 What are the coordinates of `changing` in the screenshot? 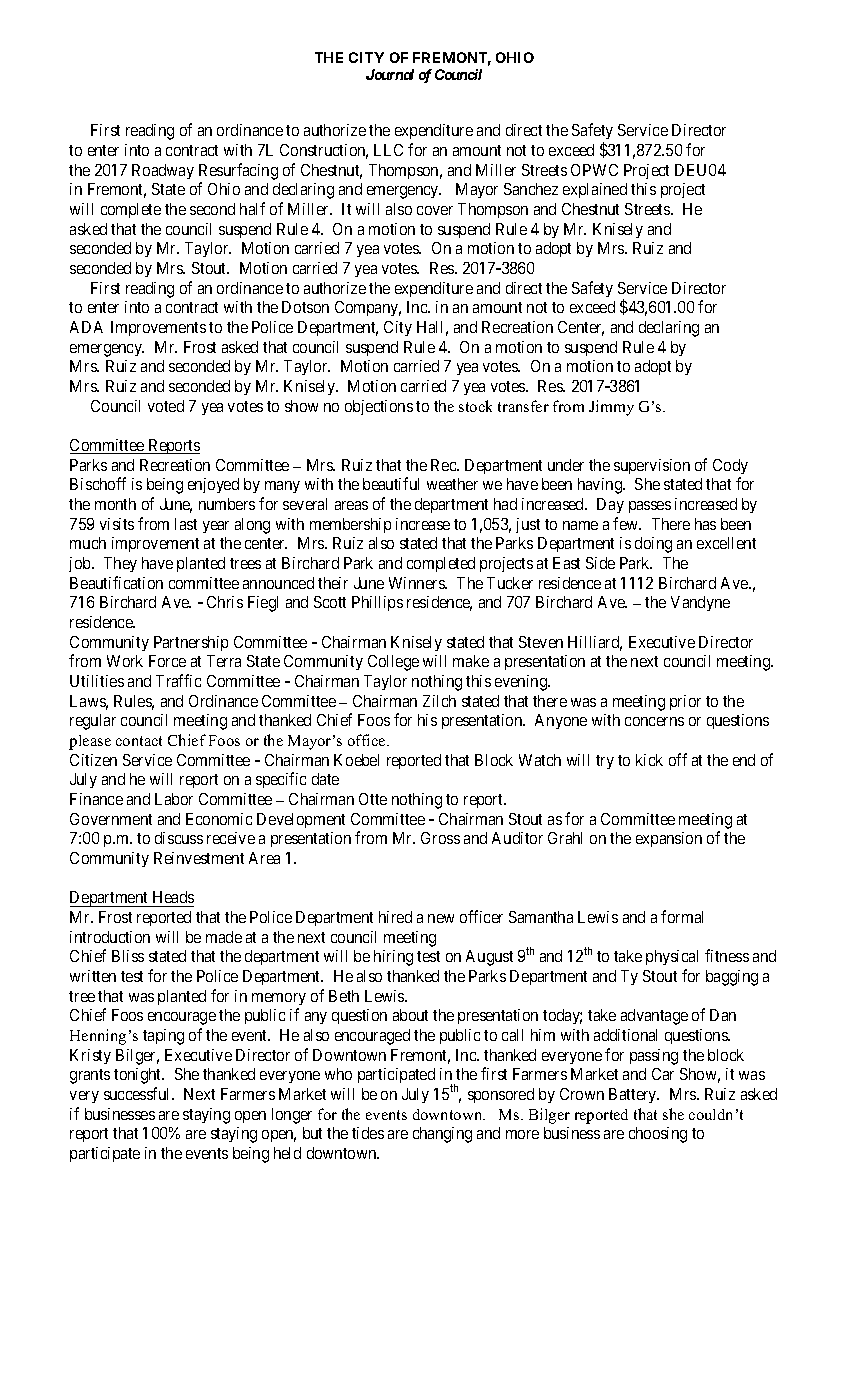 It's located at (442, 1135).
